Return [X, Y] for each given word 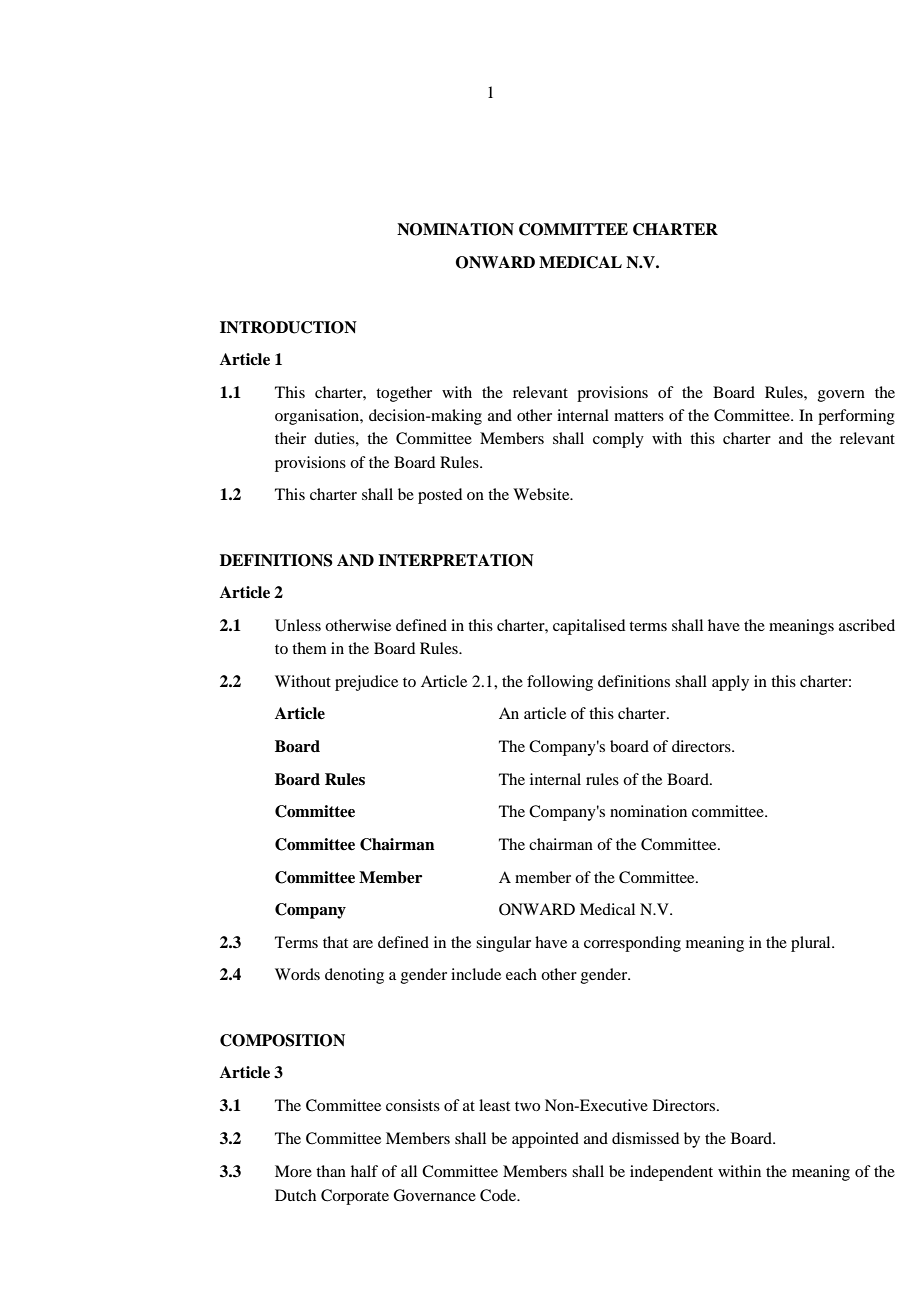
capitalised [589, 627]
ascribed [867, 625]
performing [856, 417]
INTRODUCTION [288, 327]
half [364, 1171]
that [335, 942]
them [309, 648]
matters [639, 416]
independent [671, 1173]
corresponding [632, 944]
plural [812, 944]
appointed [545, 1140]
